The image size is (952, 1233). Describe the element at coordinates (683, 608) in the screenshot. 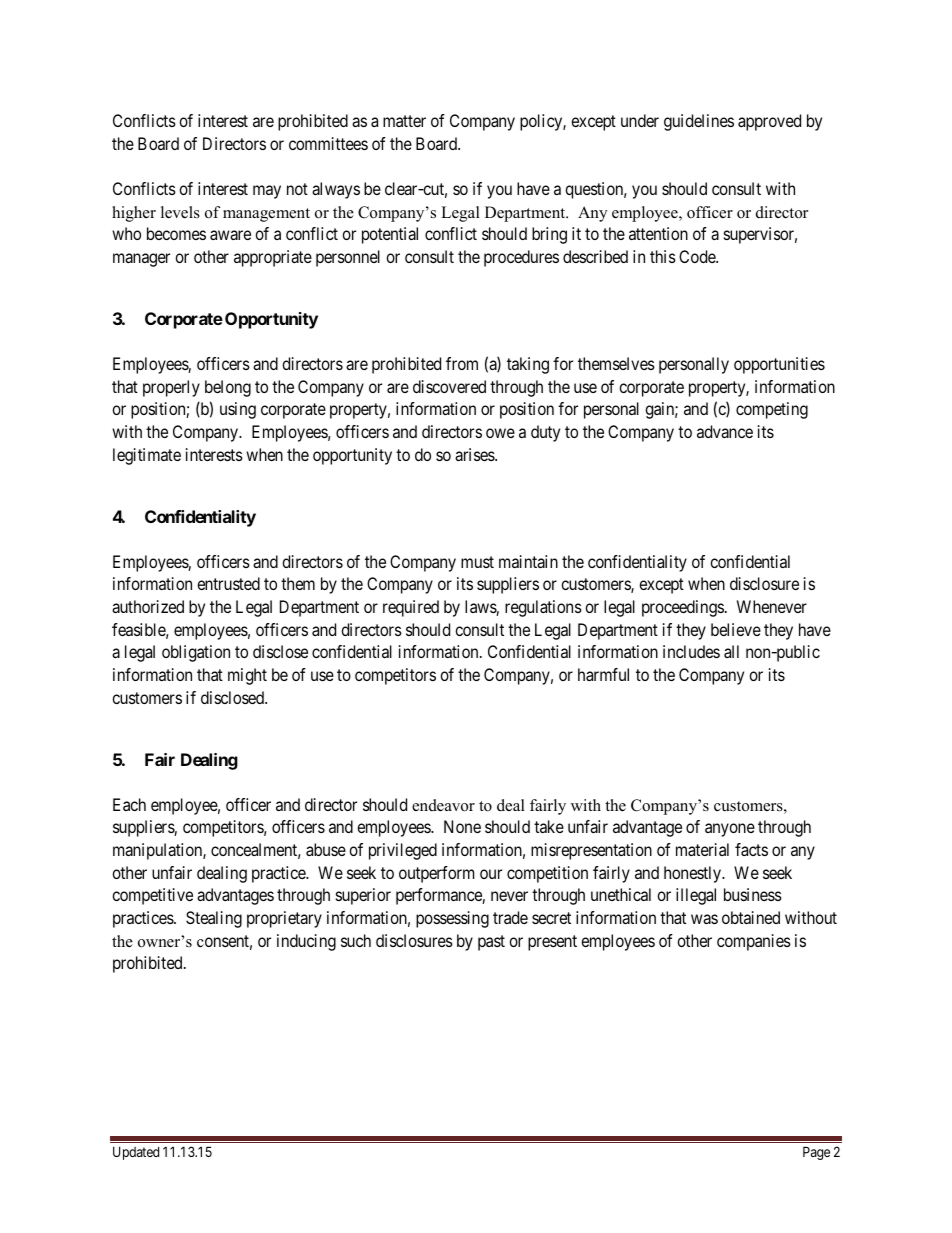

I see `proceedings` at that location.
